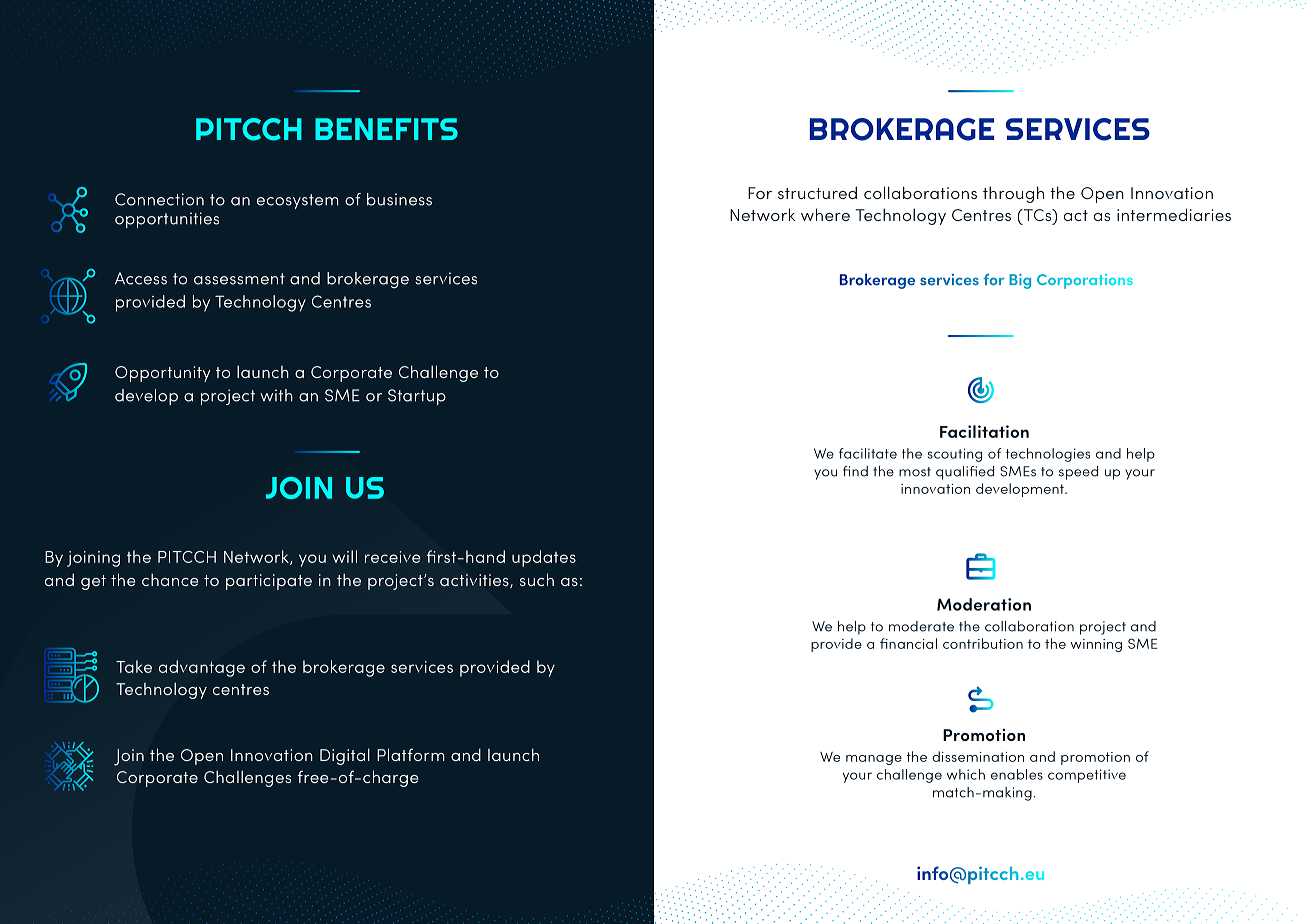 This screenshot has height=924, width=1308. I want to click on Moderation, so click(984, 604).
